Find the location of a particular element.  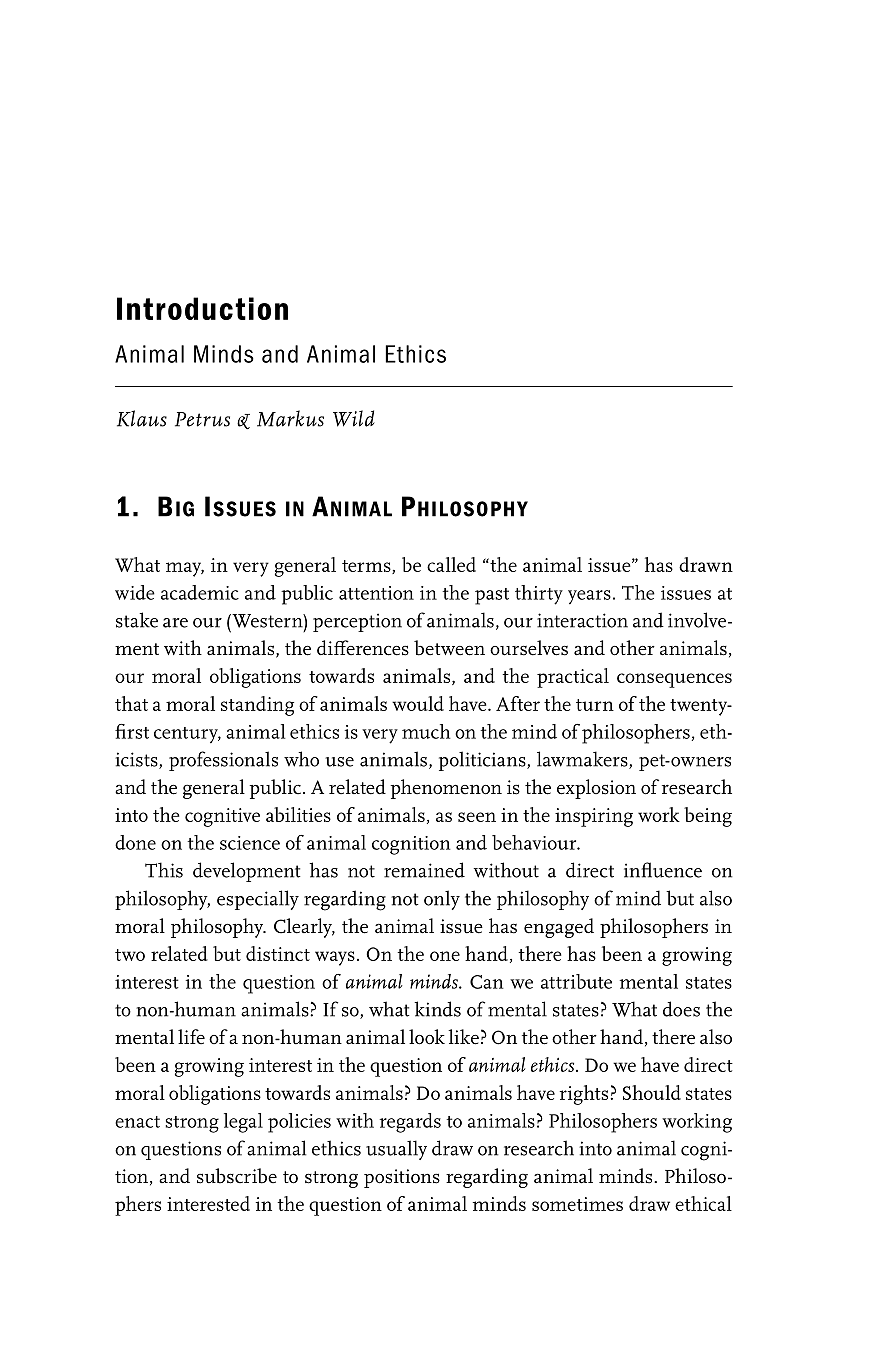

Petrus is located at coordinates (202, 419).
